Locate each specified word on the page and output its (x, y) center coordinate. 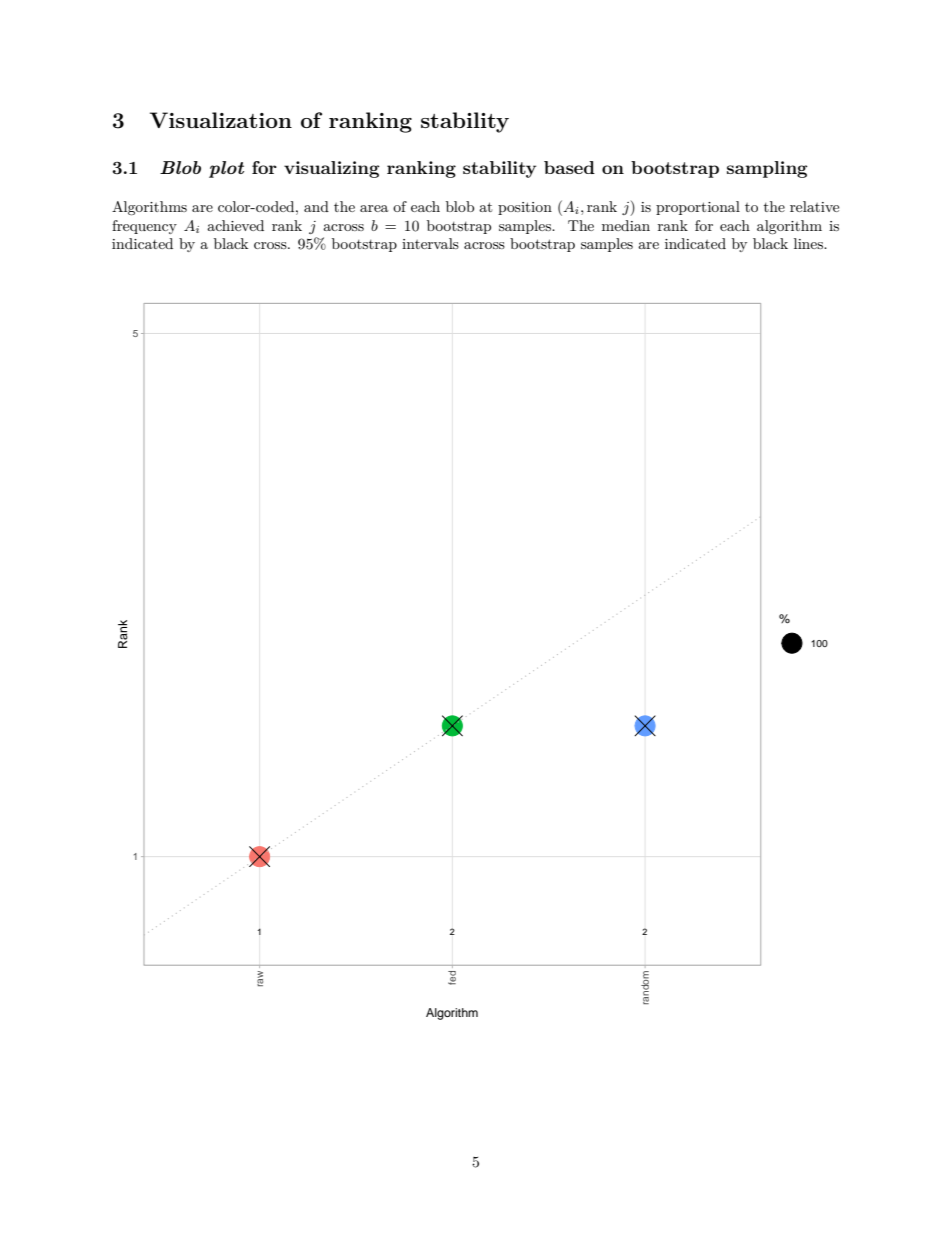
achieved (235, 225)
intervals (430, 243)
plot (226, 169)
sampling (767, 169)
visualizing (332, 169)
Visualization (221, 120)
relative (814, 206)
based (569, 167)
